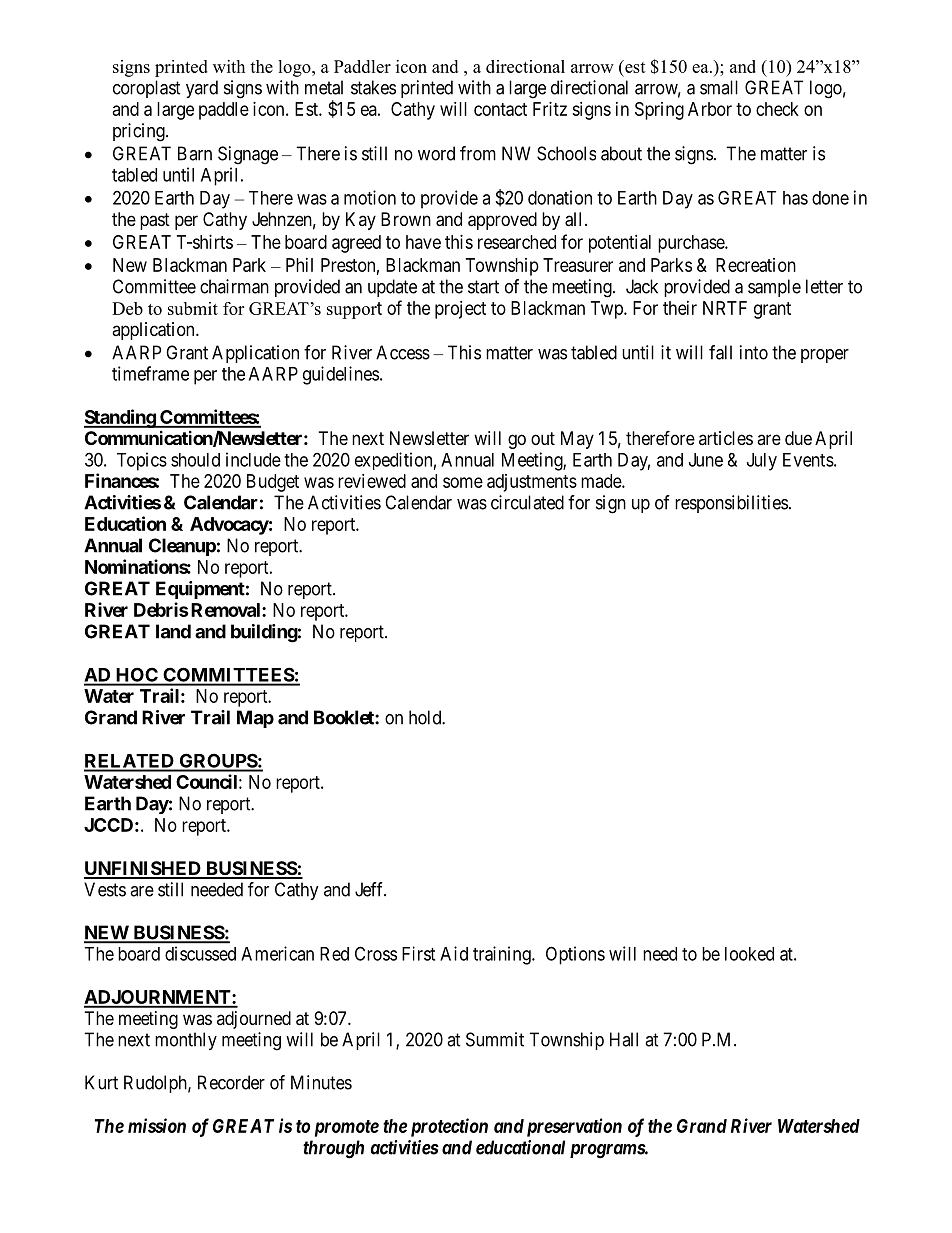  What do you see at coordinates (157, 1125) in the screenshot?
I see `mission` at bounding box center [157, 1125].
